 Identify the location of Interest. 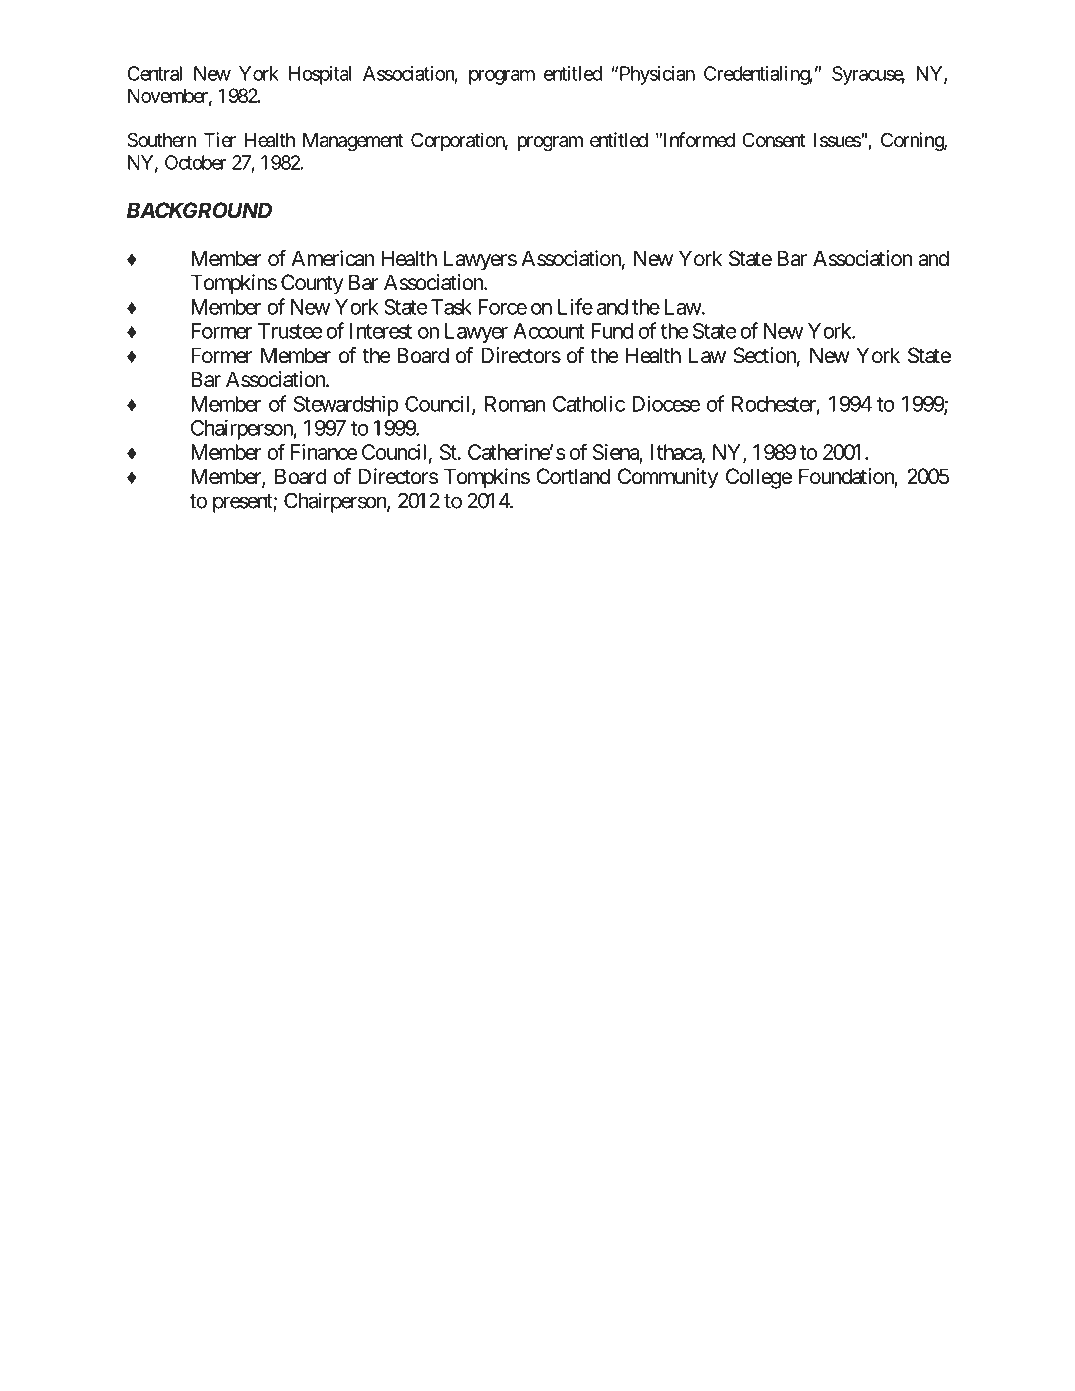
(381, 331).
